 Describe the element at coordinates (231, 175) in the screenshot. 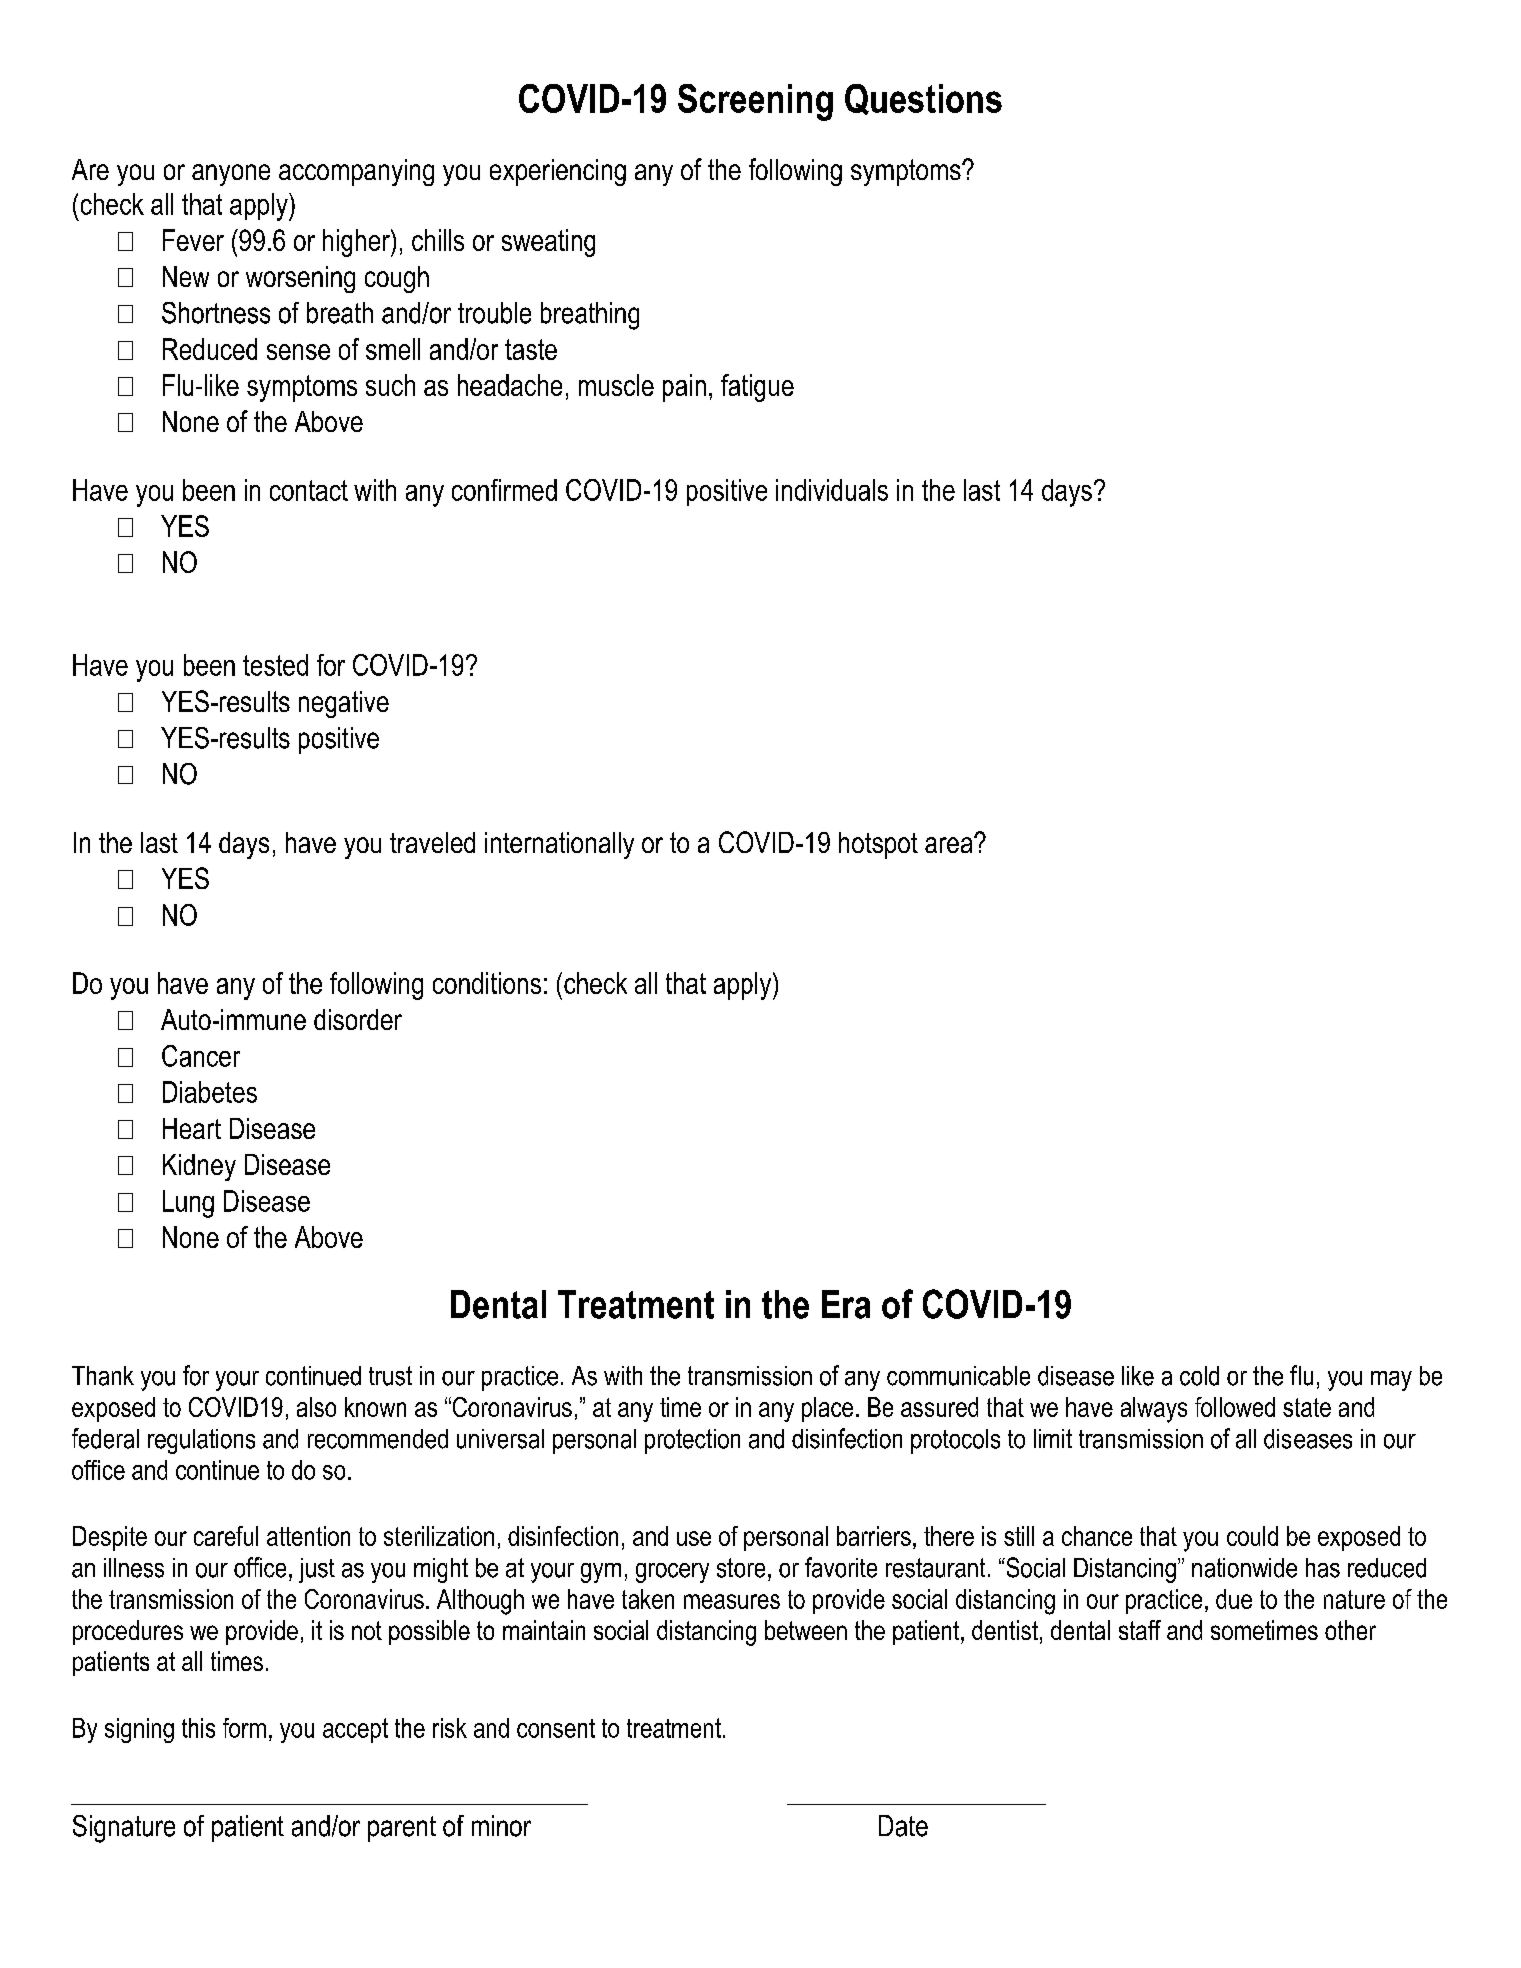

I see `anyone` at that location.
